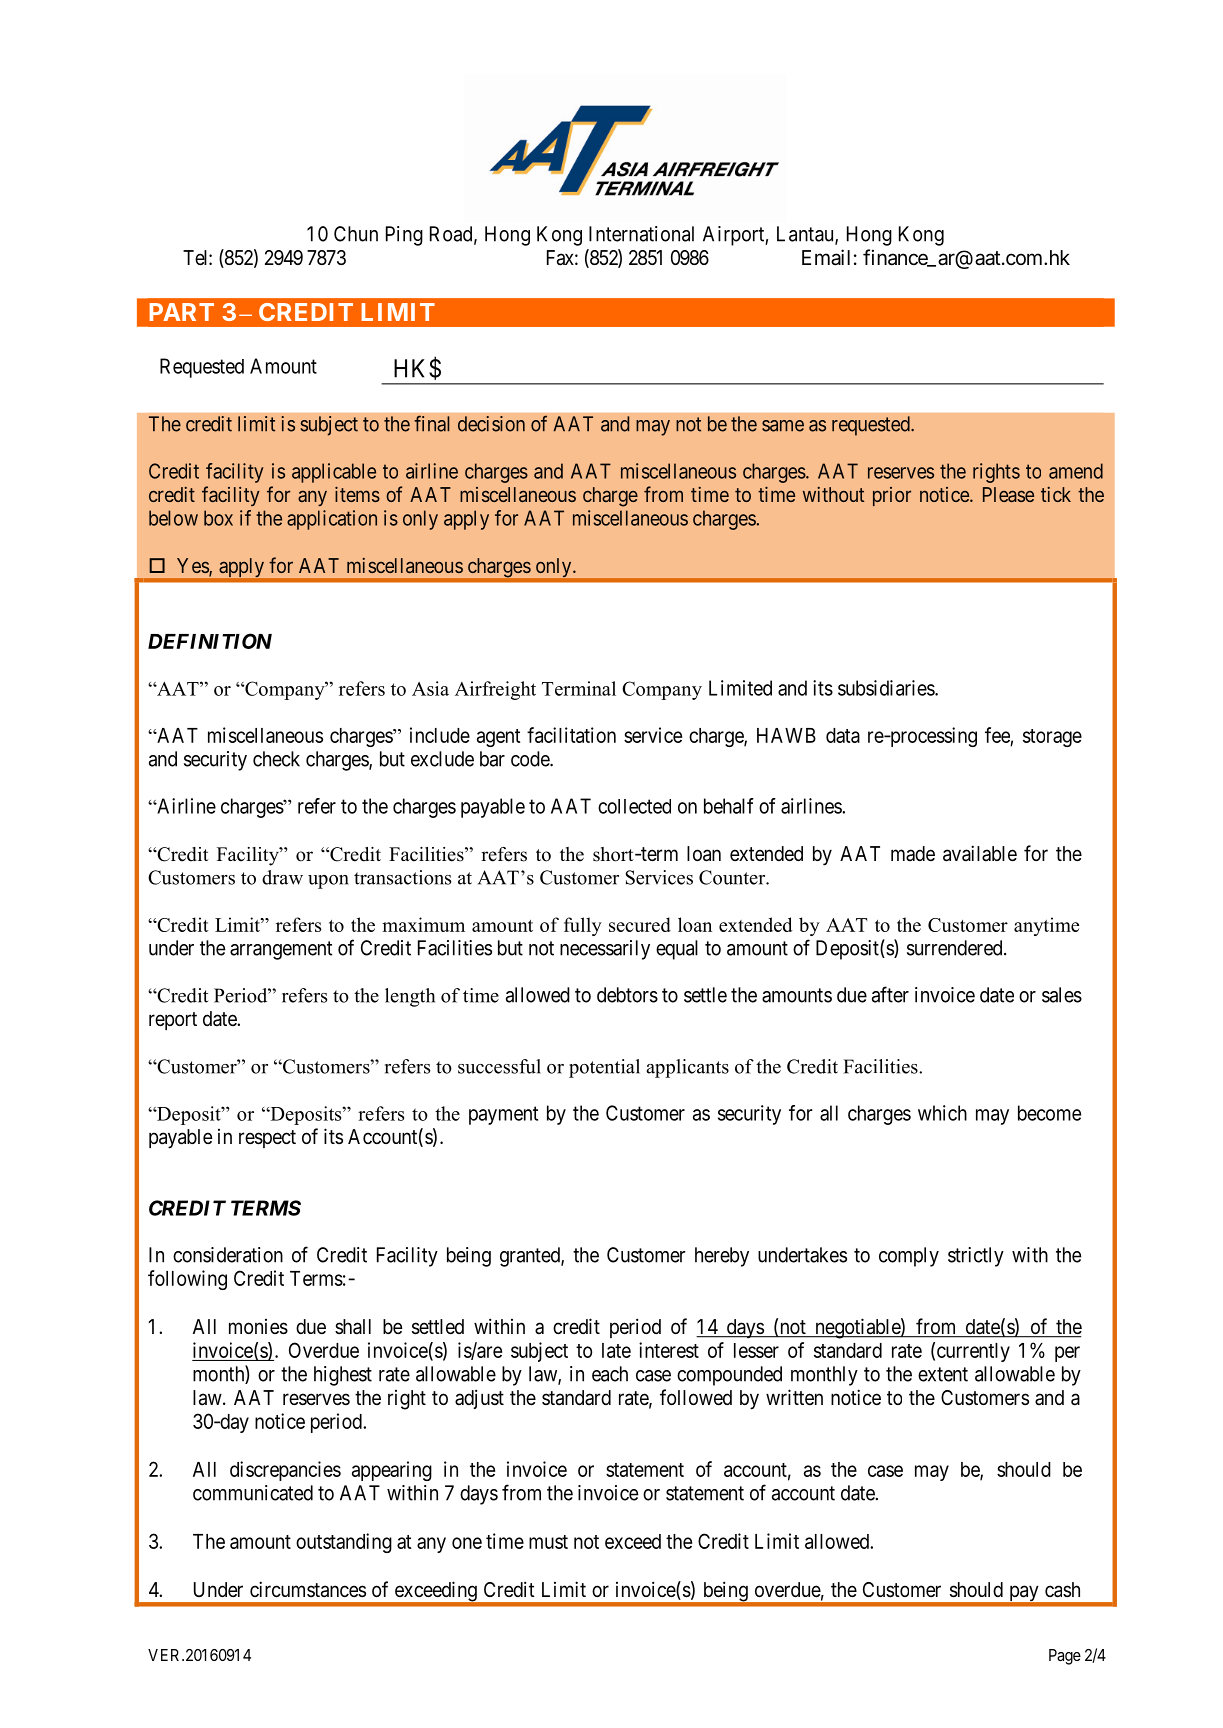 The width and height of the page is (1223, 1728). I want to click on consideration, so click(228, 1255).
